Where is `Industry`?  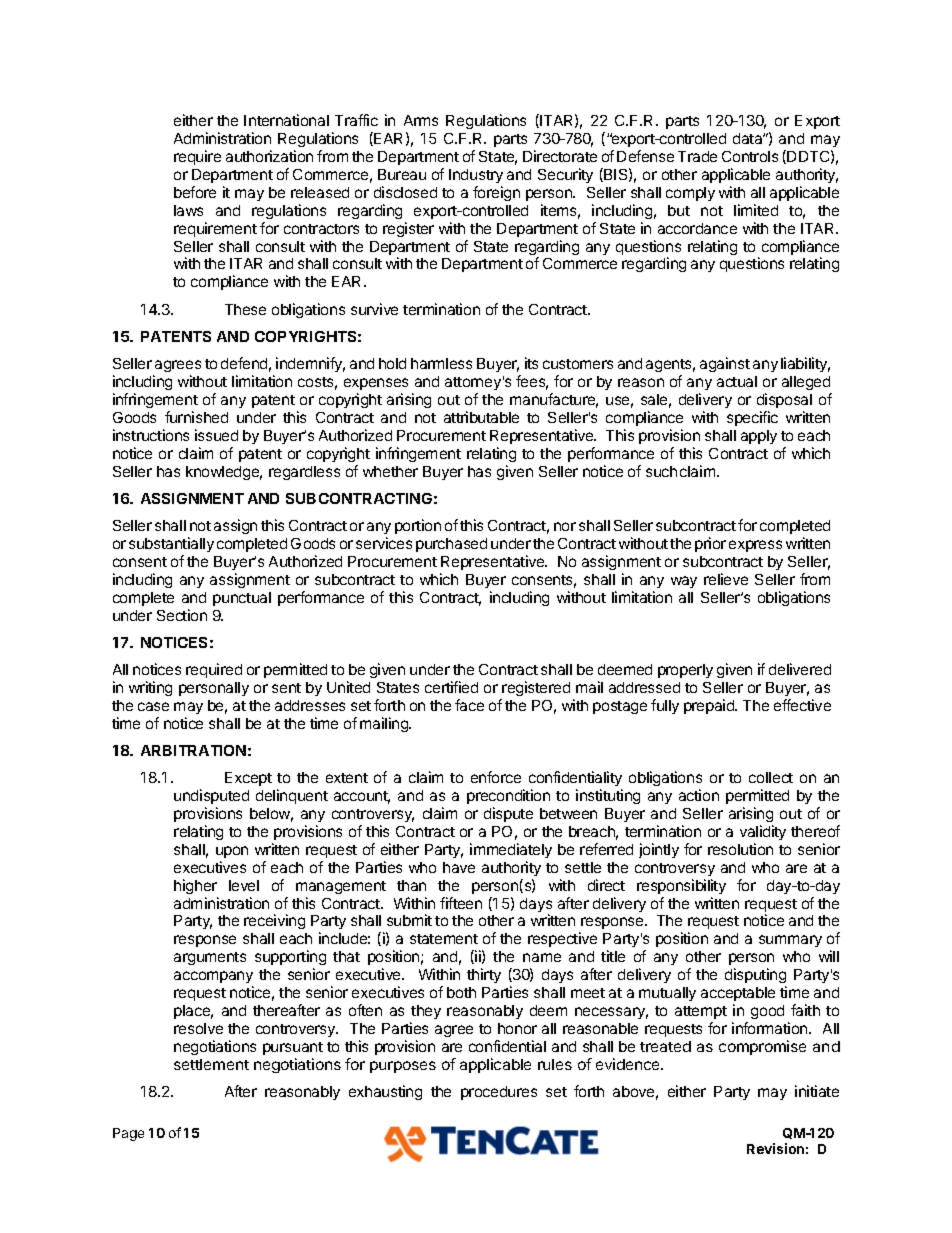 Industry is located at coordinates (476, 176).
